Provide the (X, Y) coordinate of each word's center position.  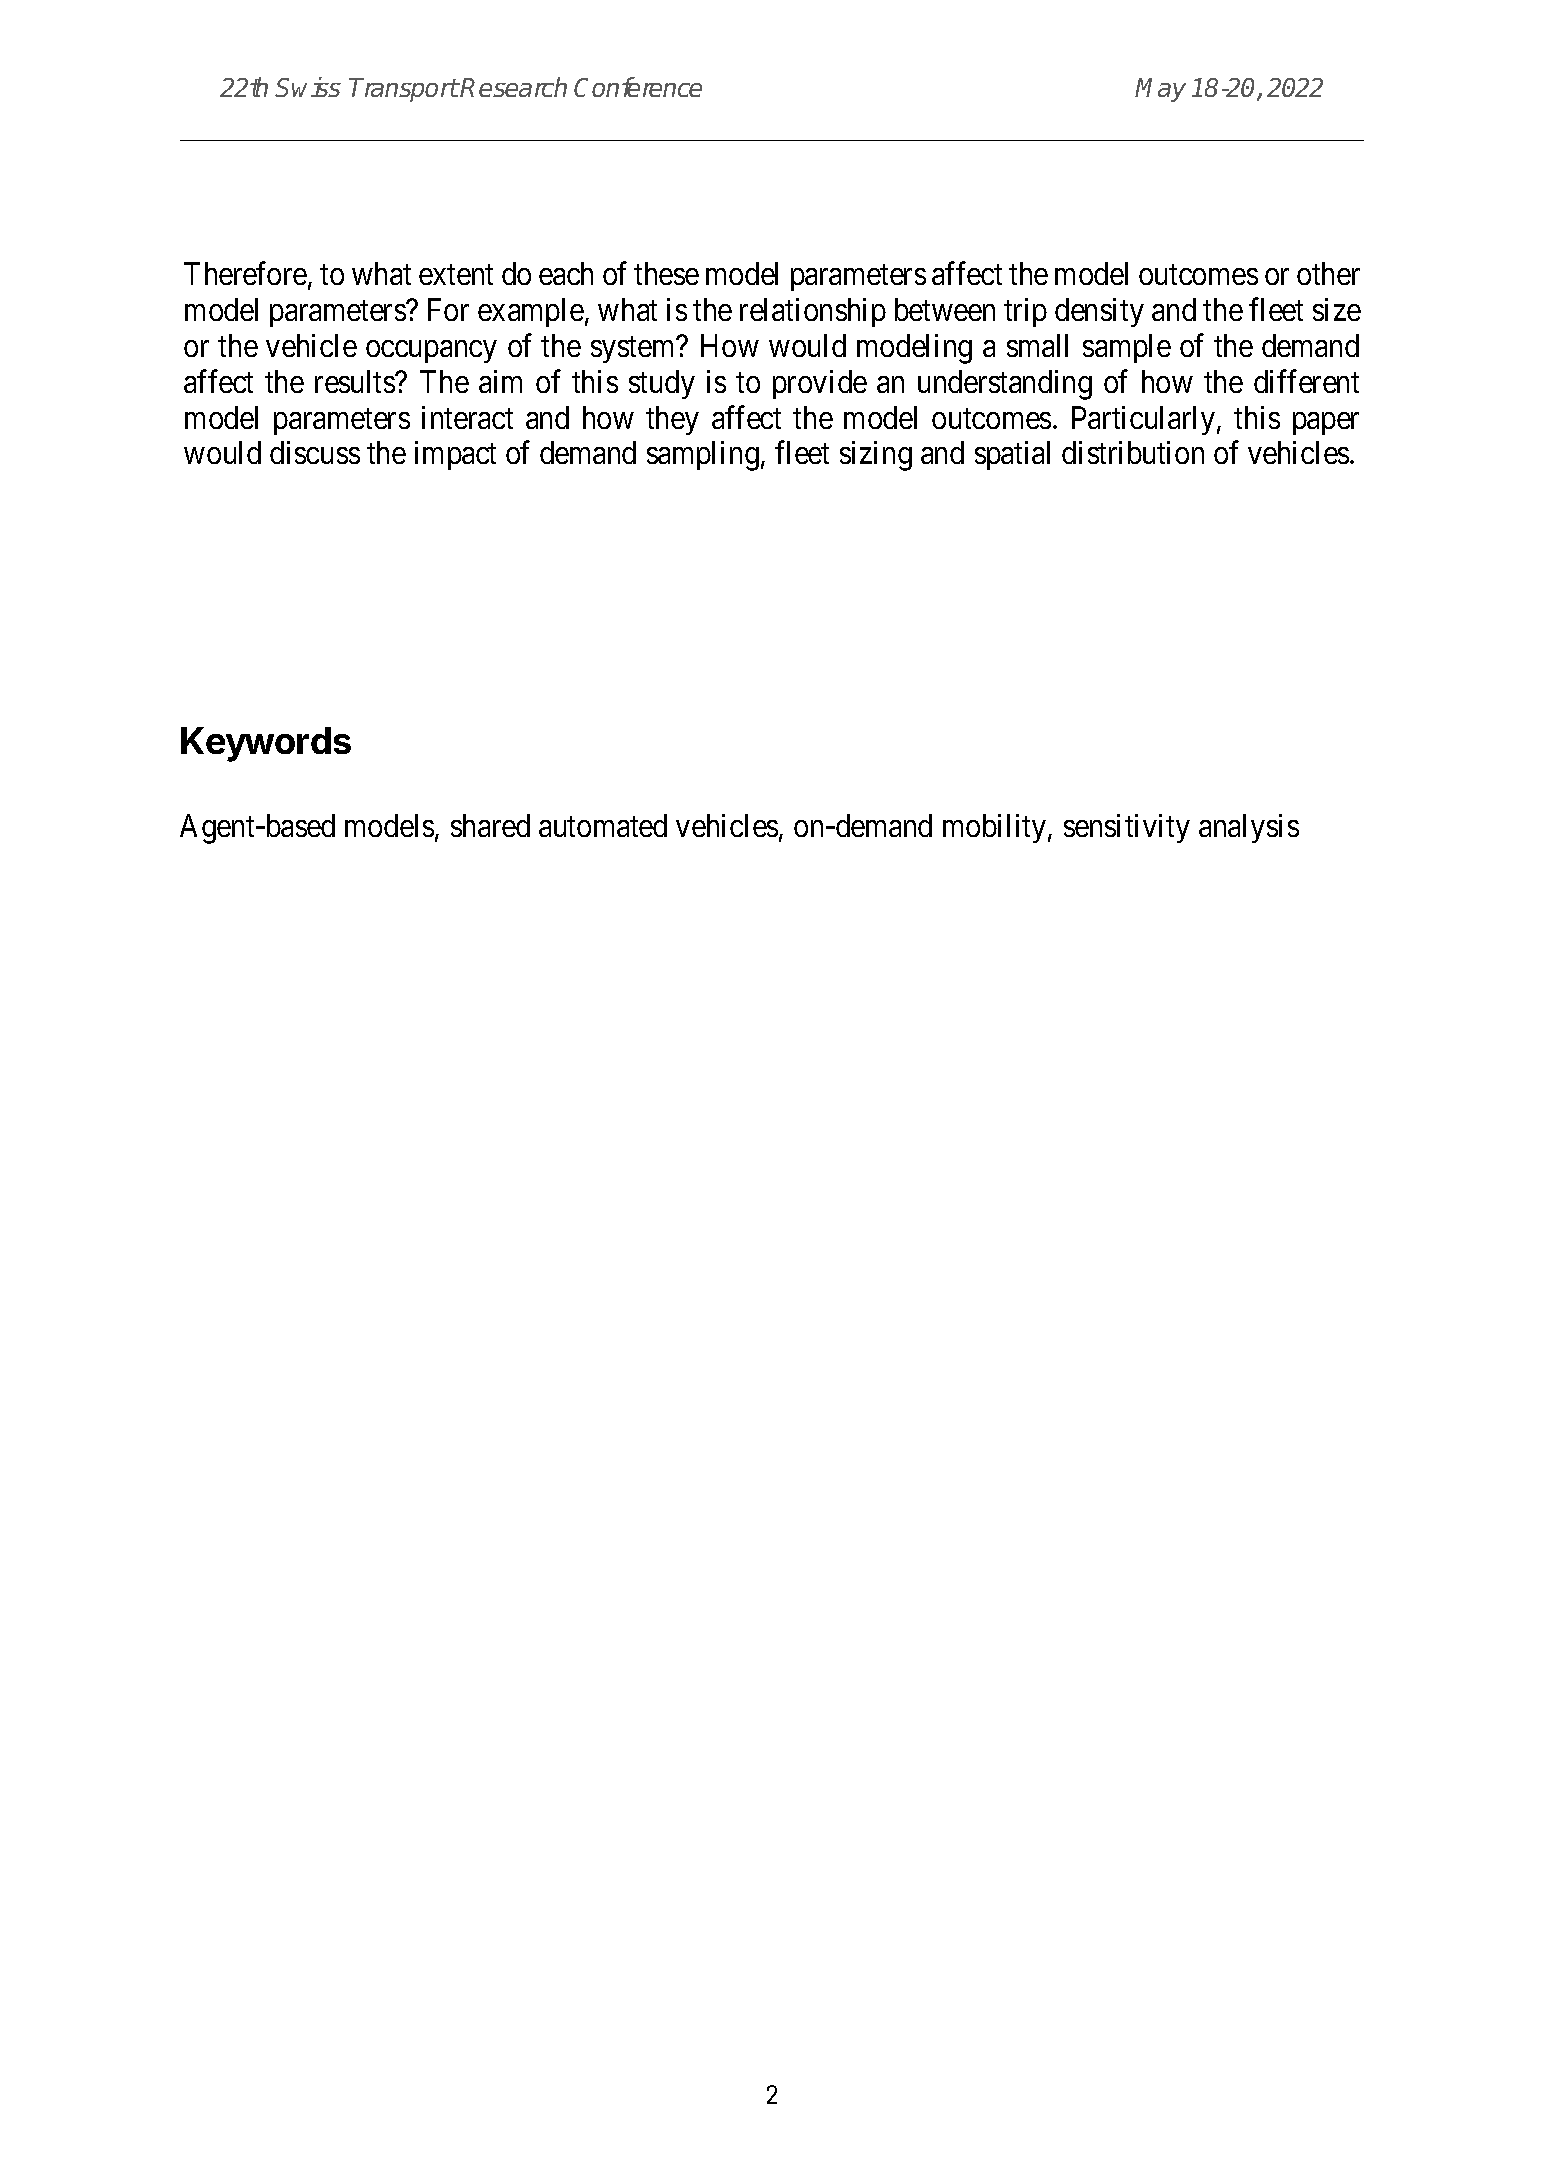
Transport (404, 90)
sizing (876, 456)
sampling (703, 456)
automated (603, 825)
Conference (638, 87)
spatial (1012, 455)
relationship (813, 312)
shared (490, 825)
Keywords (266, 744)
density (1099, 312)
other (1328, 273)
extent (456, 275)
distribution (1133, 452)
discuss (315, 452)
